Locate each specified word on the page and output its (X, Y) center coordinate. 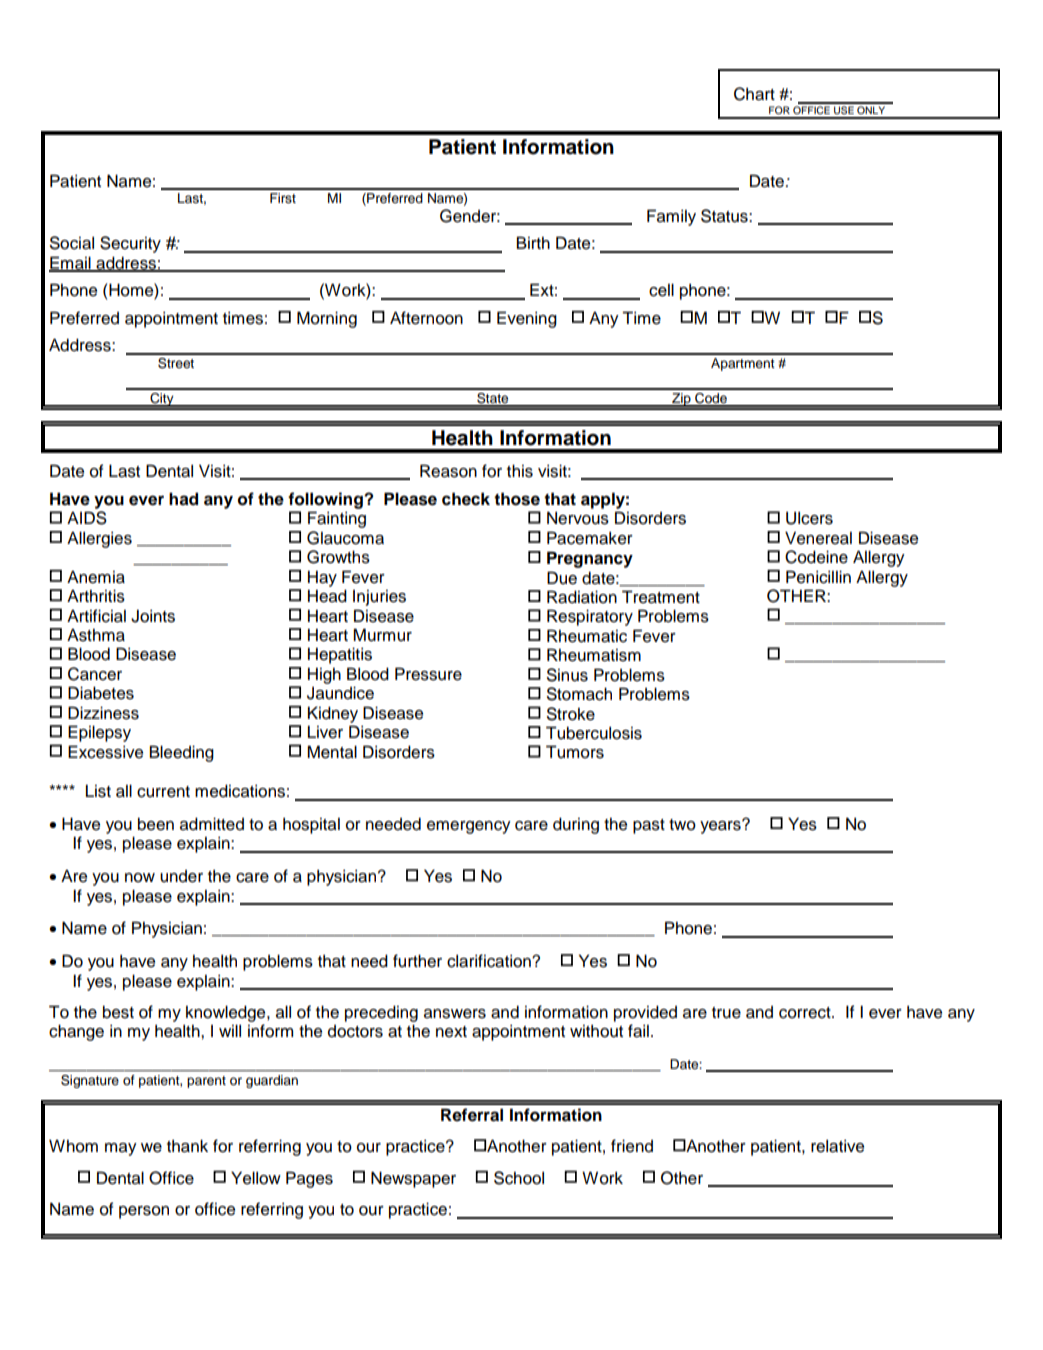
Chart (754, 94)
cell (661, 290)
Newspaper (413, 1179)
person (144, 1212)
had (183, 499)
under (181, 876)
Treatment (661, 597)
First (283, 198)
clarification (490, 961)
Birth (533, 242)
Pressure (428, 674)
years (721, 826)
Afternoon (426, 318)
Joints (153, 616)
